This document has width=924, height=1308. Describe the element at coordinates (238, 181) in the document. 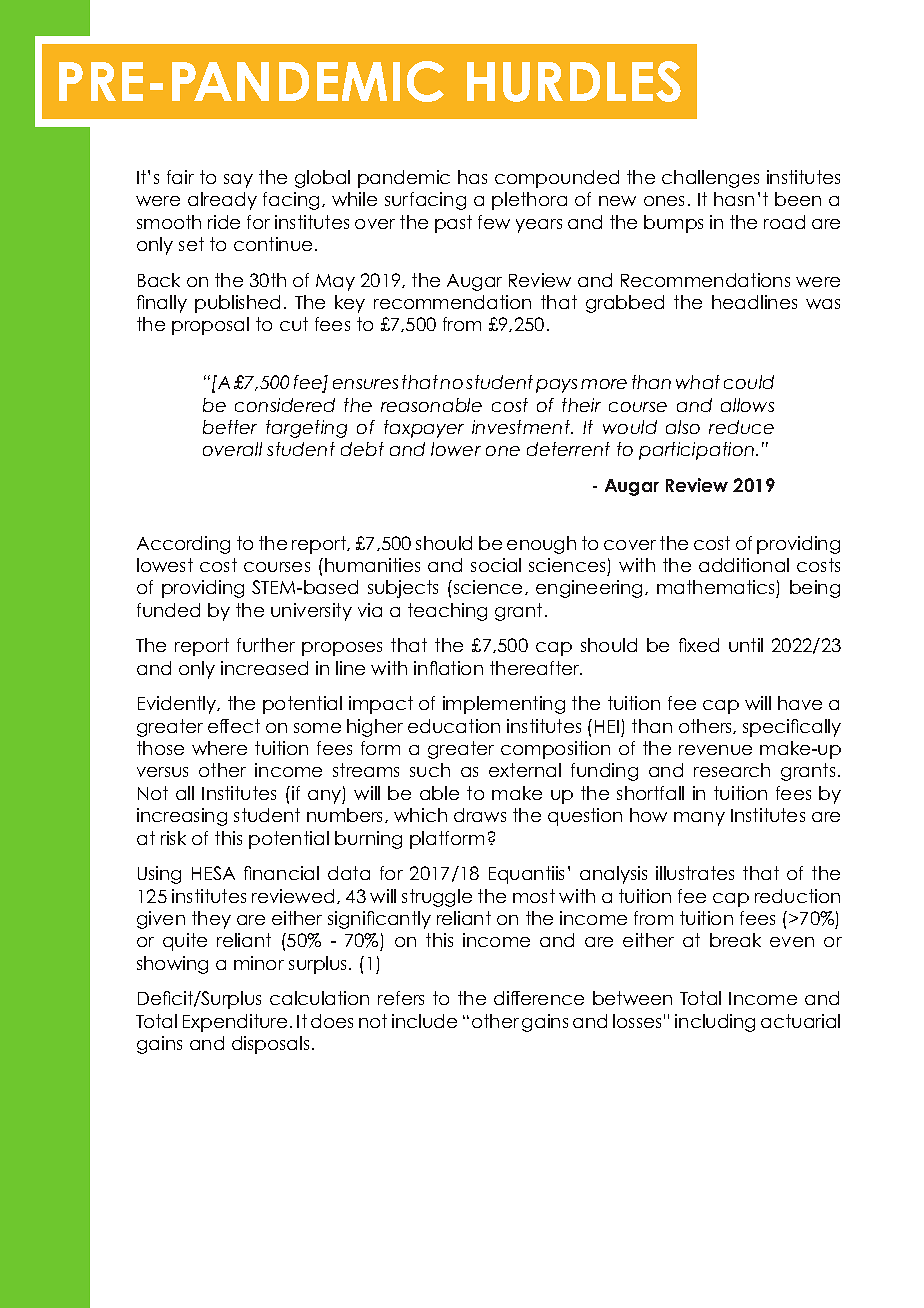

I see `say` at that location.
